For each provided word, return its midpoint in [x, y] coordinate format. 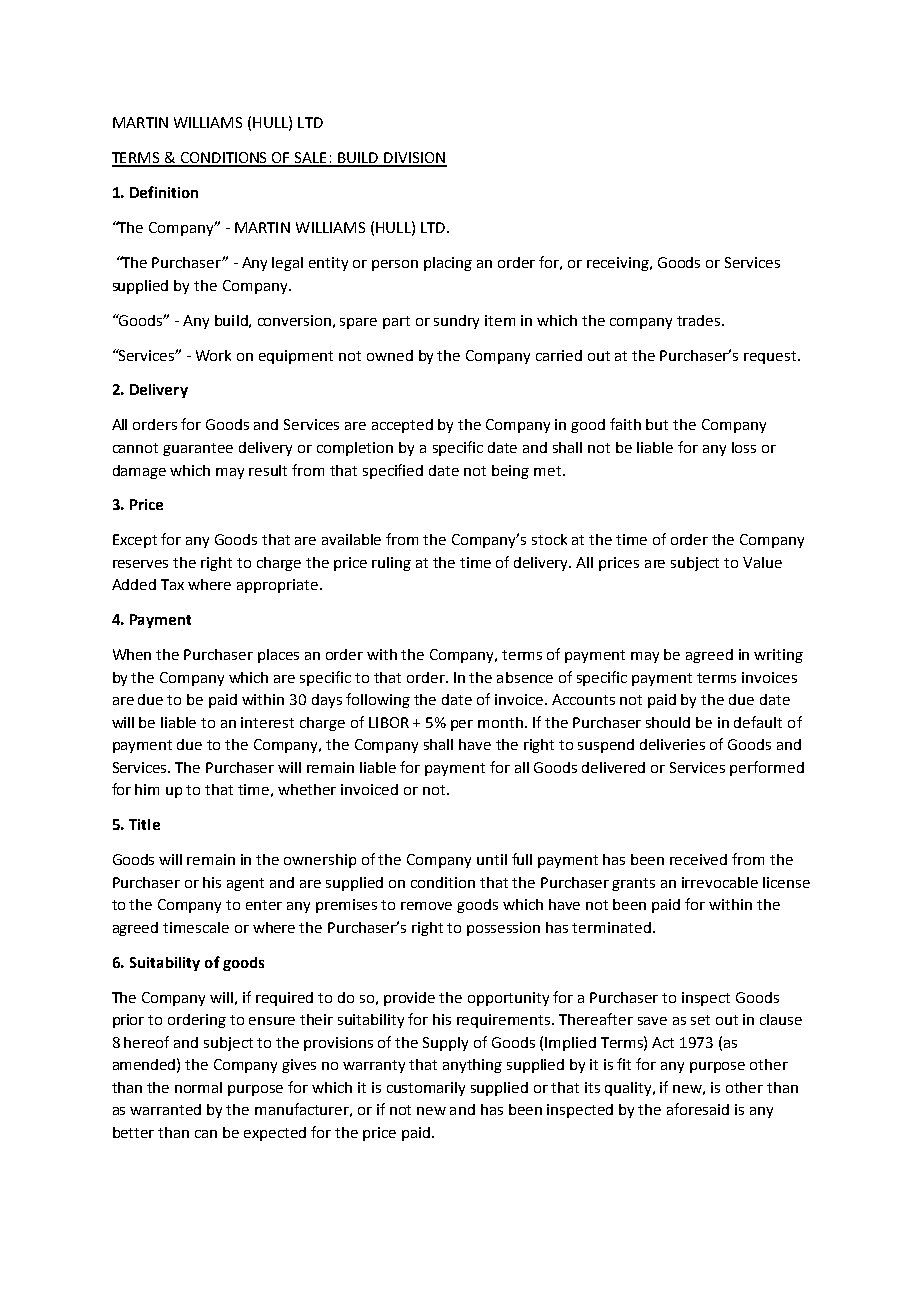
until [492, 859]
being [510, 472]
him [147, 789]
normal [198, 1087]
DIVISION [414, 159]
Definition [164, 192]
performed [767, 768]
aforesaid [698, 1109]
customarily [426, 1089]
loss [744, 447]
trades [700, 320]
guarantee [198, 449]
